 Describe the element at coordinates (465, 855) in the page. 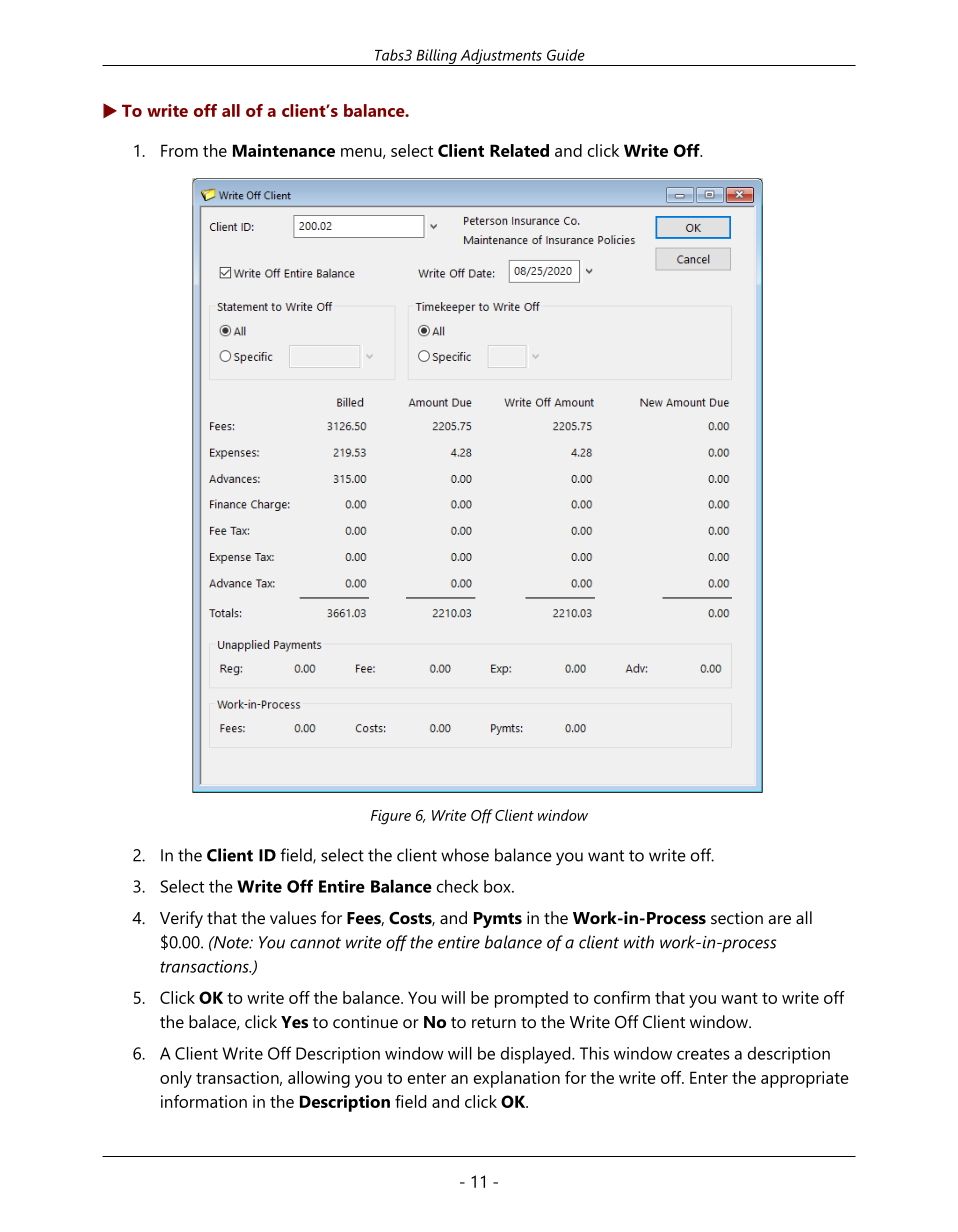

I see `whose` at that location.
